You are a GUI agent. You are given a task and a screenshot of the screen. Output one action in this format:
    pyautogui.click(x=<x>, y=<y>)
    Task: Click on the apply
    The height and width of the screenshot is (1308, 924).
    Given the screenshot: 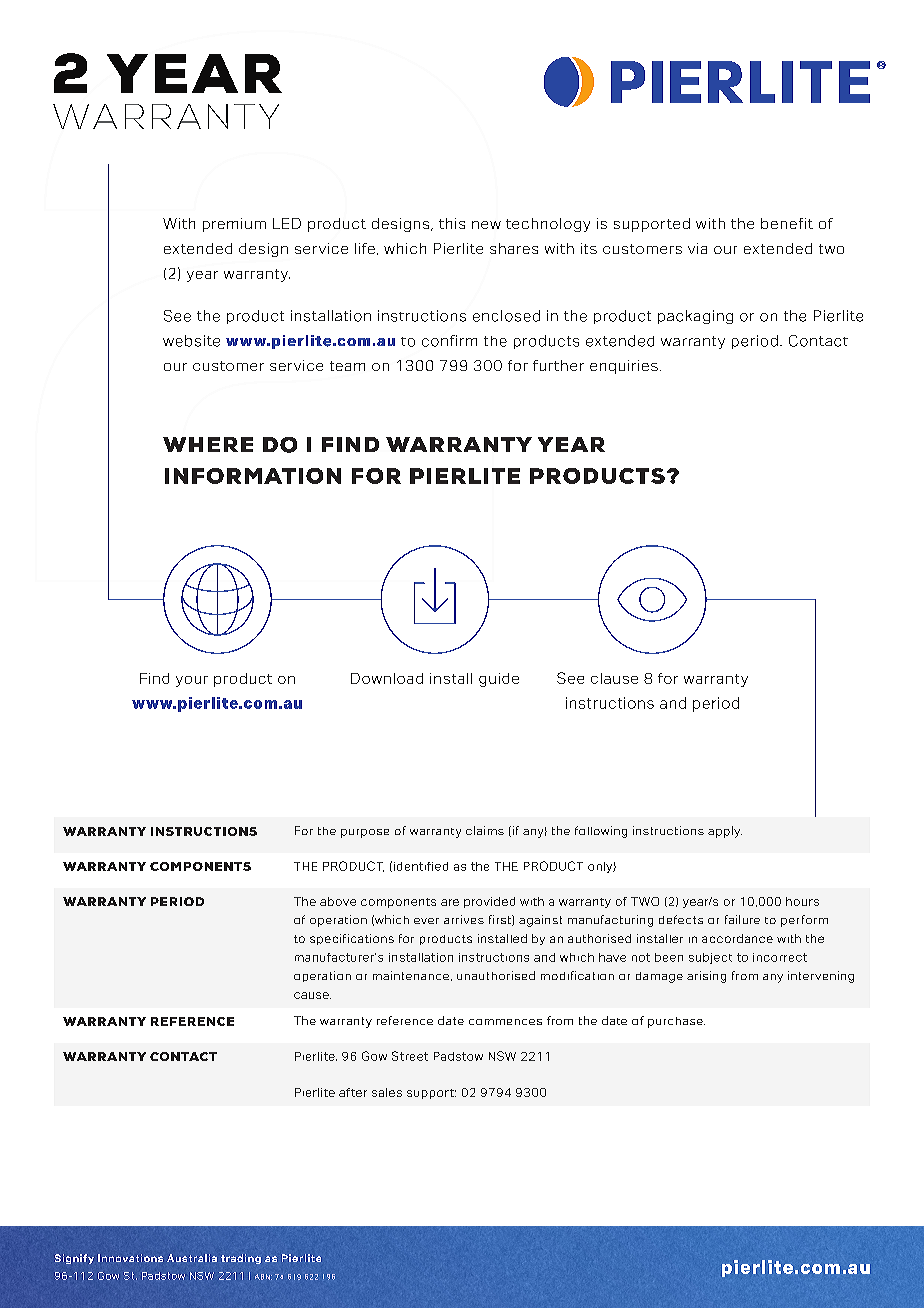 What is the action you would take?
    pyautogui.click(x=725, y=832)
